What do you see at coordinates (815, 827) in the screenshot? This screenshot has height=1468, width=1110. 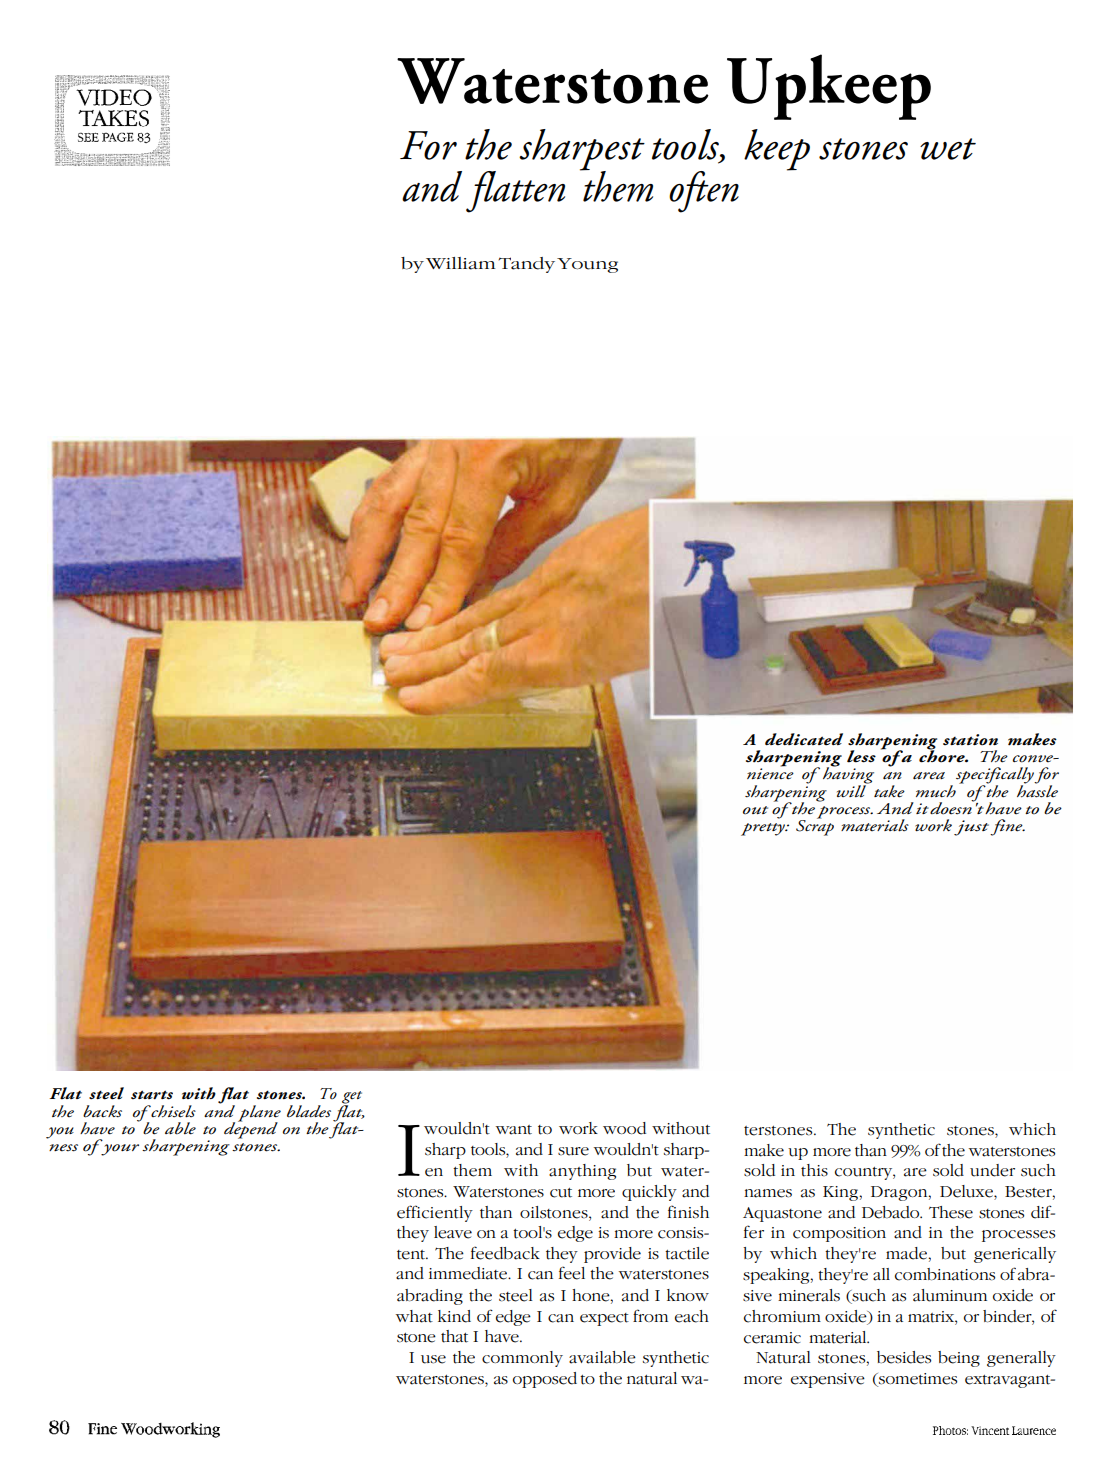 I see `Scrap` at bounding box center [815, 827].
